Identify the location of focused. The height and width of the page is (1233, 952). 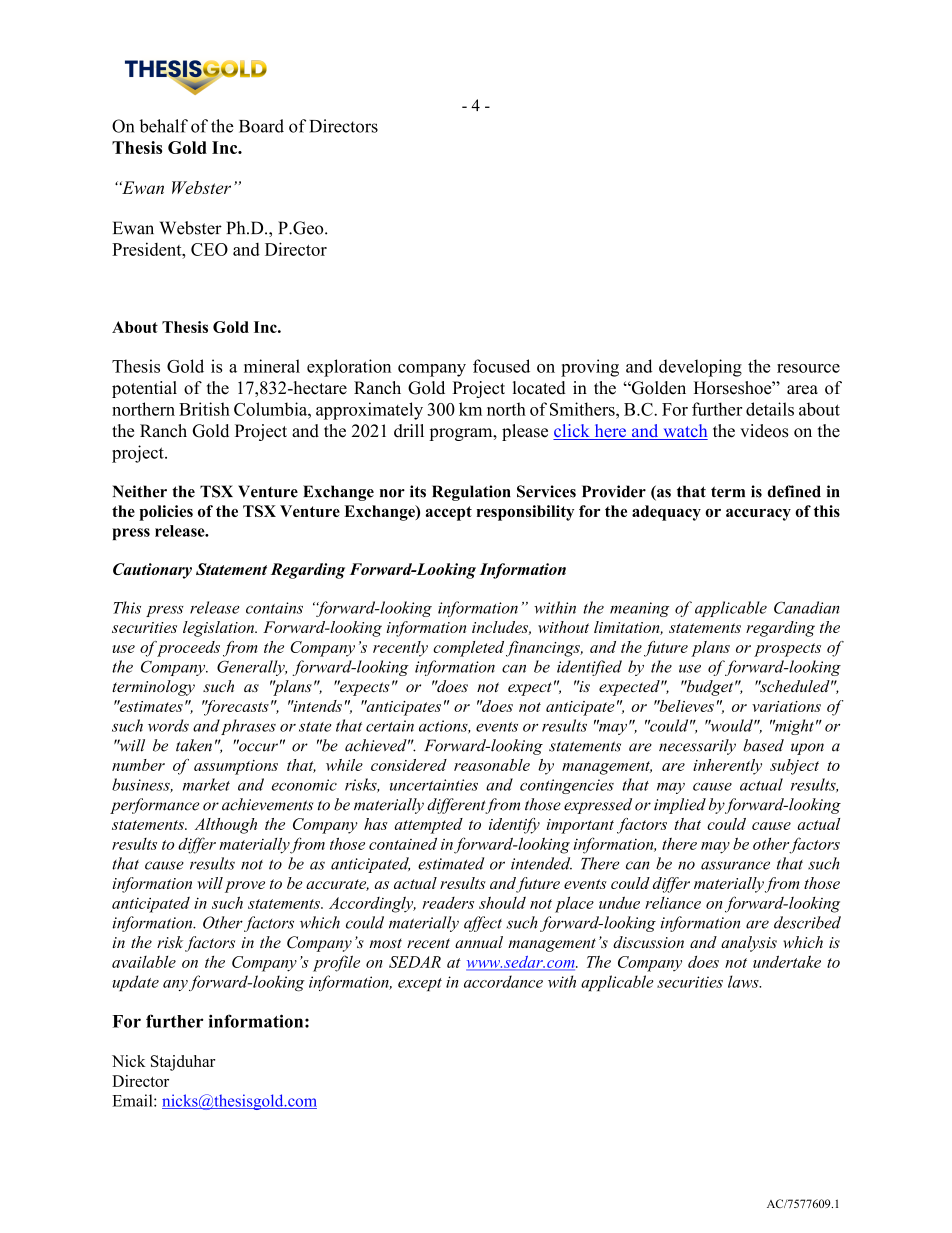
(501, 366).
